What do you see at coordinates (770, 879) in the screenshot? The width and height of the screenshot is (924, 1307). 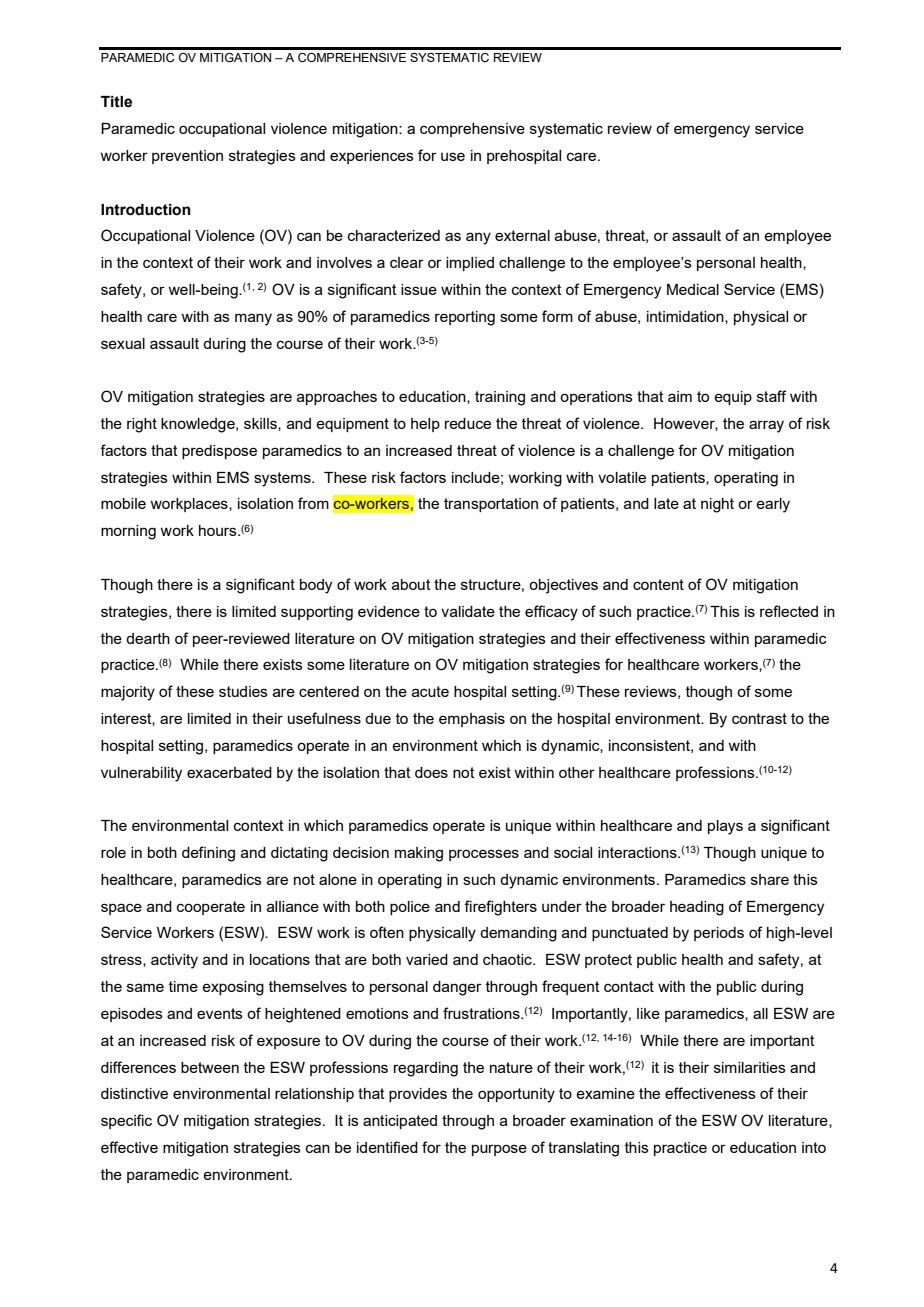 I see `share` at bounding box center [770, 879].
